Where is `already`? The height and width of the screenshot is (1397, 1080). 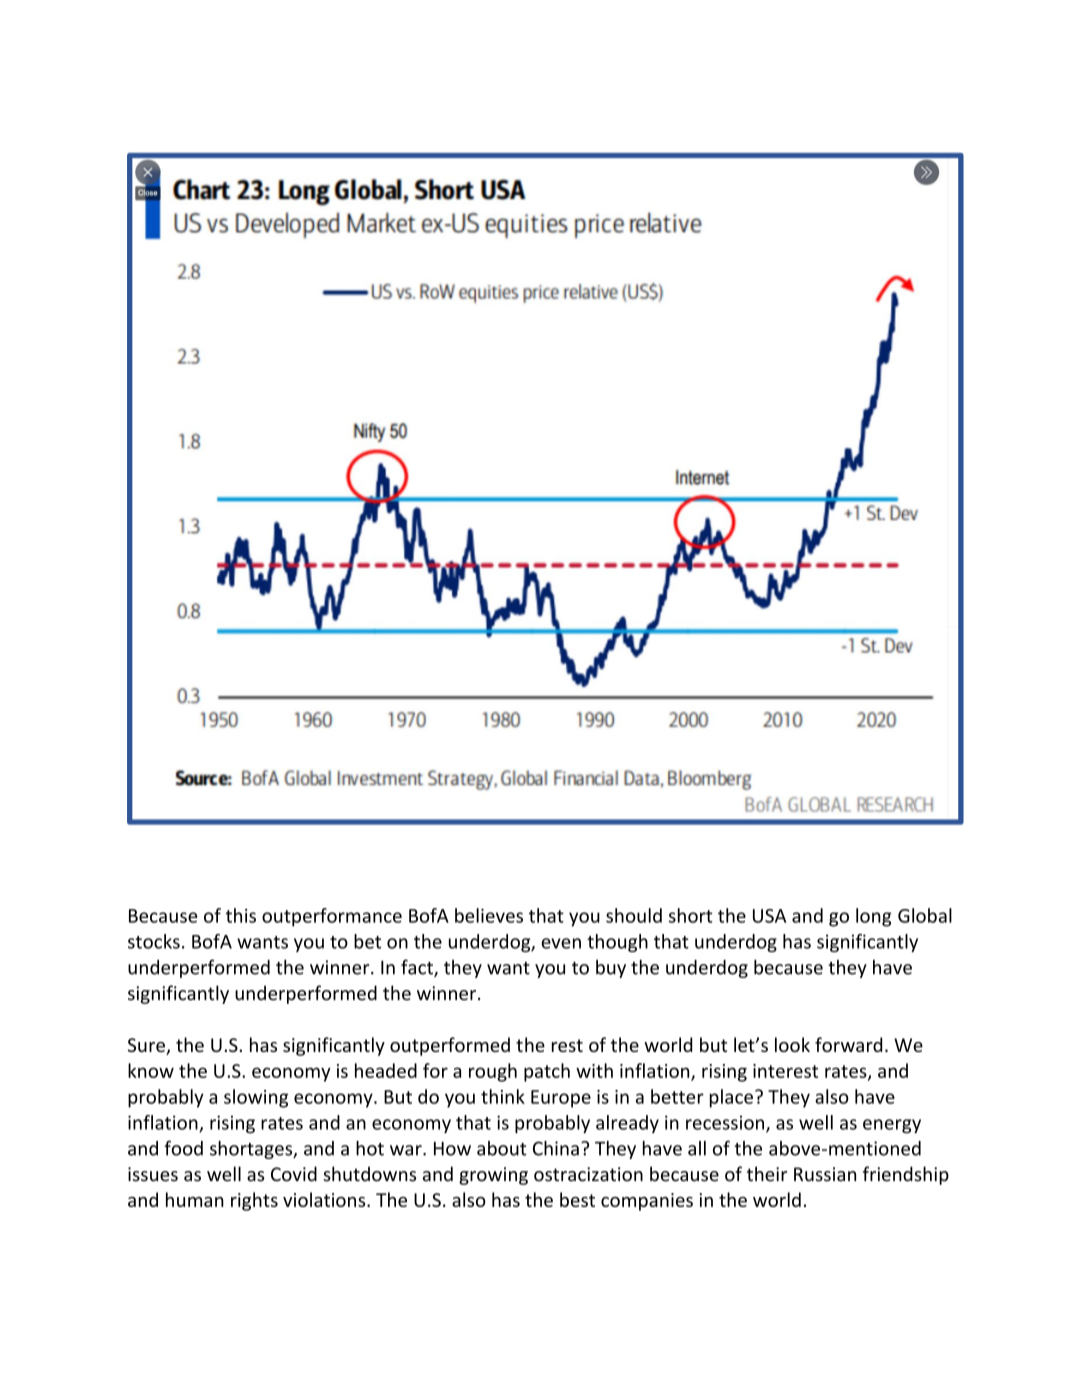
already is located at coordinates (627, 1124).
